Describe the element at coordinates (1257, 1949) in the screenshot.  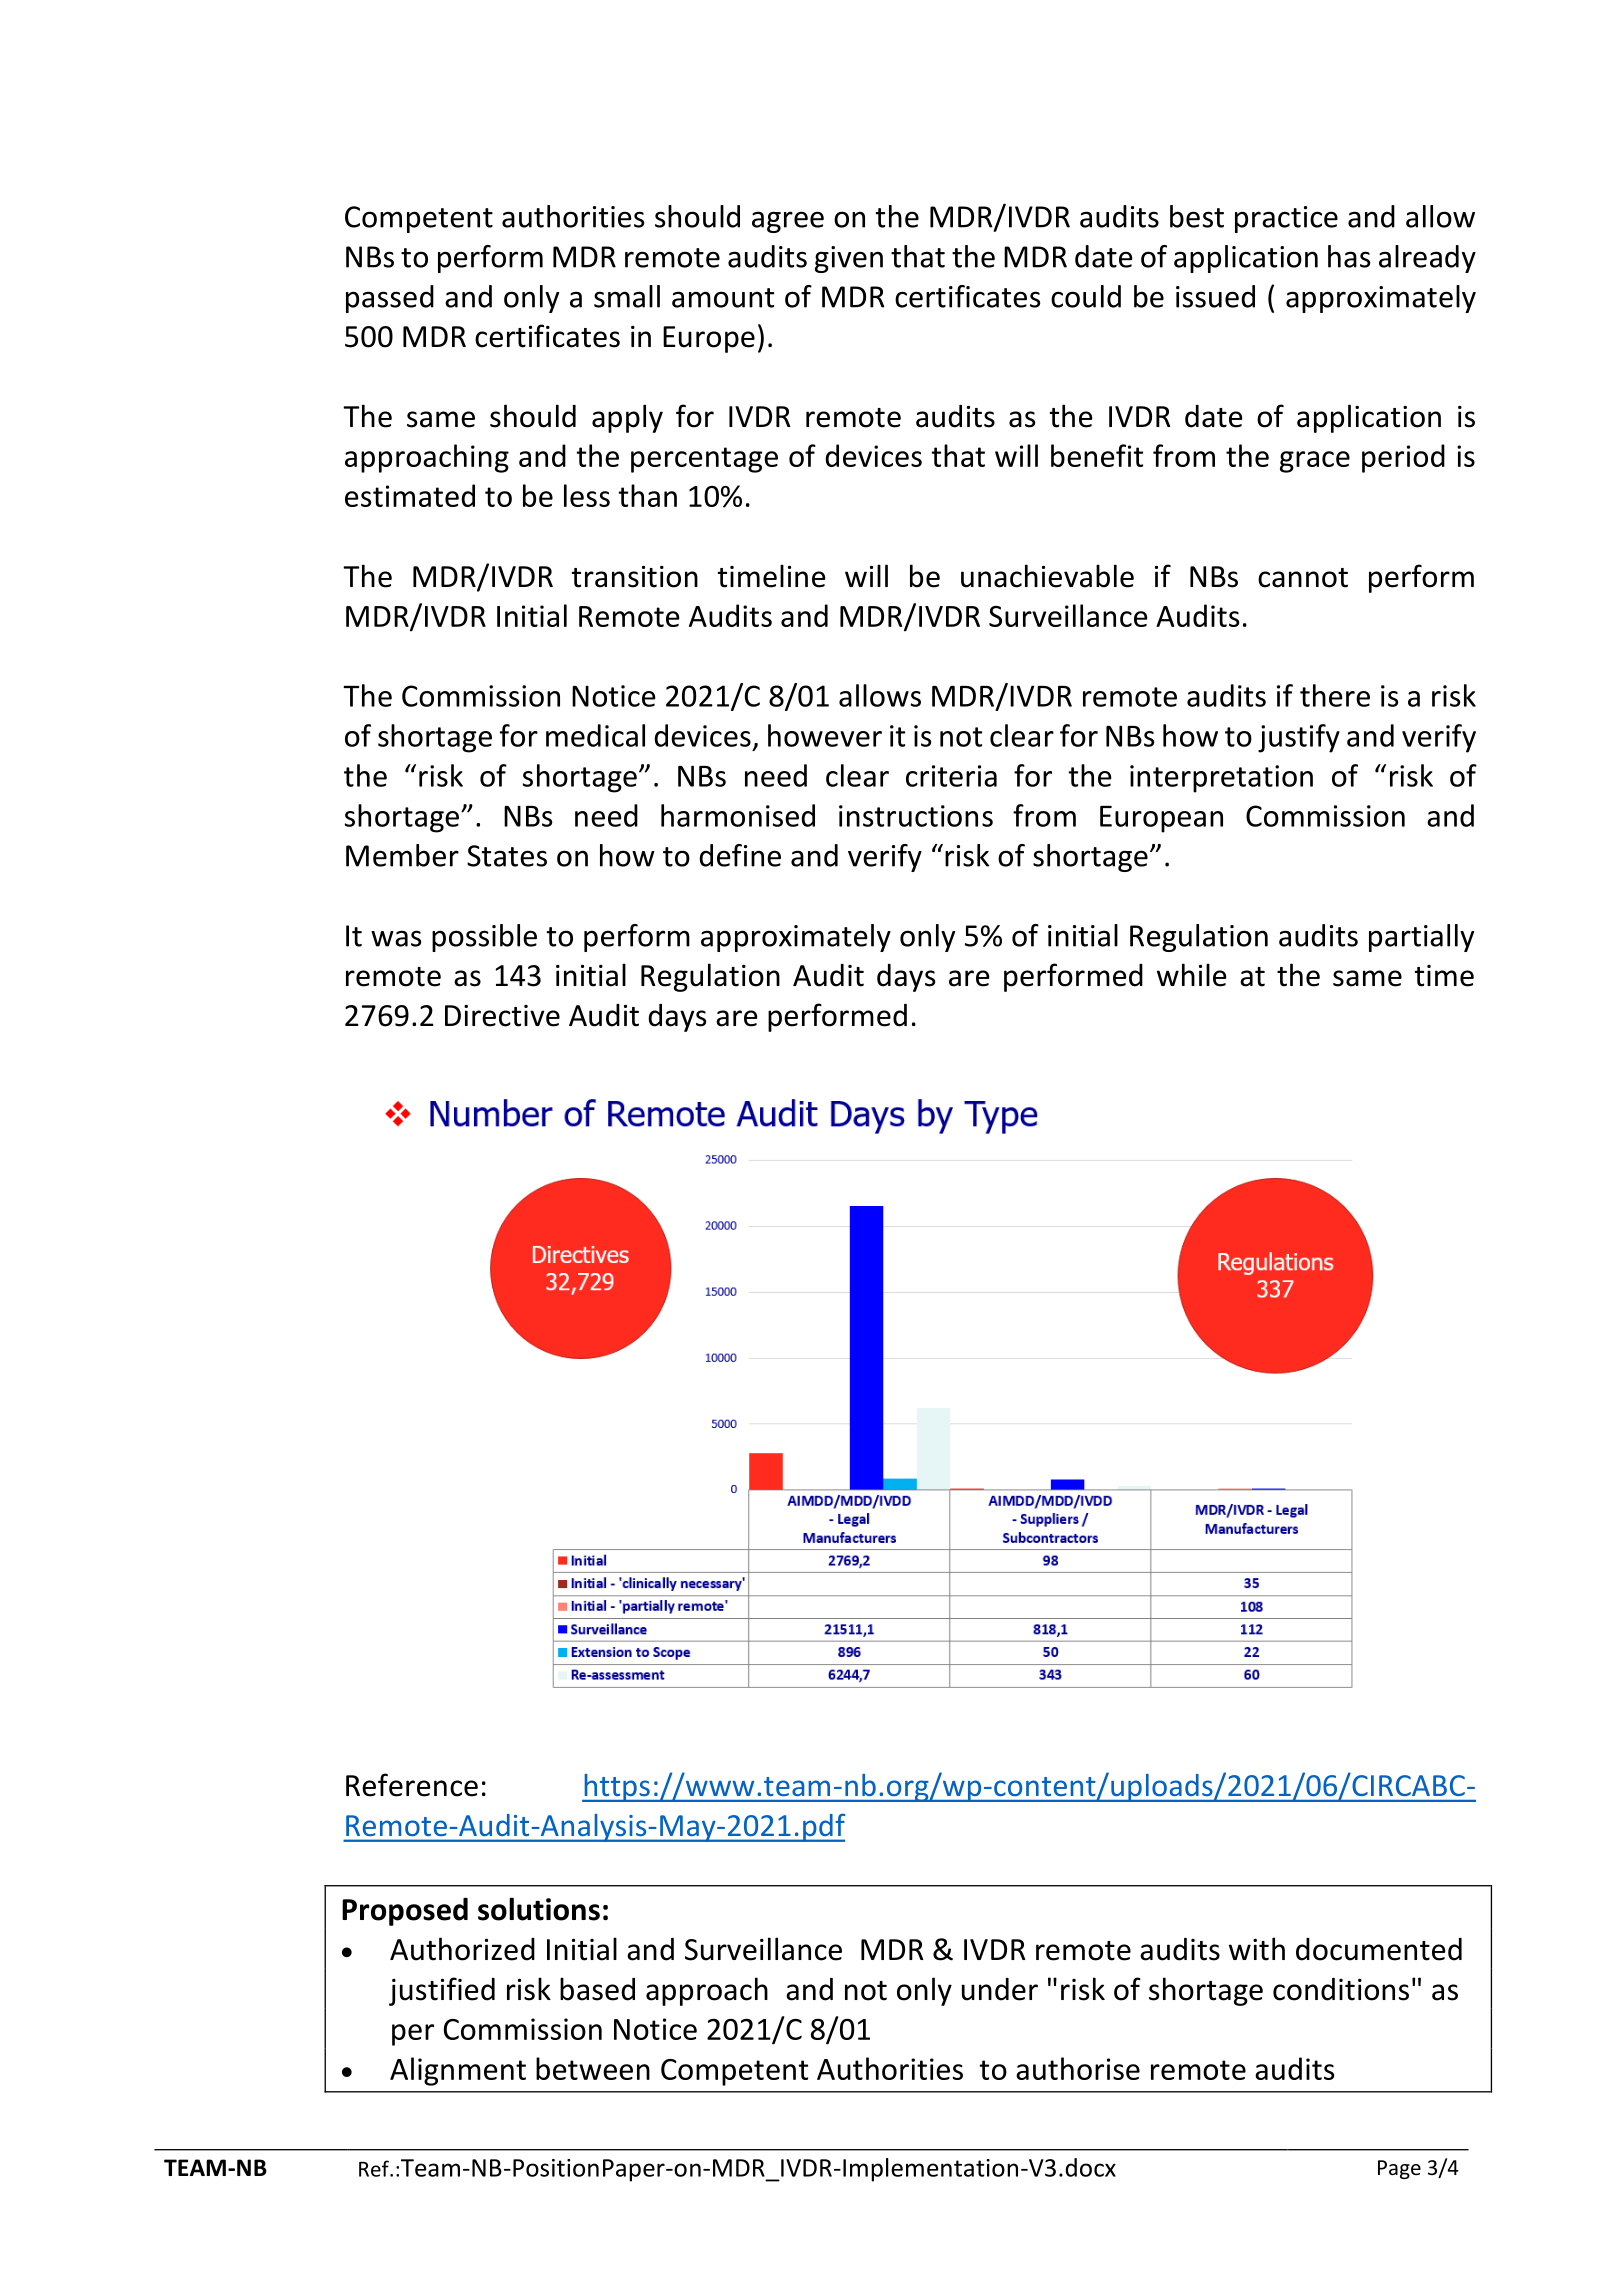
I see `with` at that location.
